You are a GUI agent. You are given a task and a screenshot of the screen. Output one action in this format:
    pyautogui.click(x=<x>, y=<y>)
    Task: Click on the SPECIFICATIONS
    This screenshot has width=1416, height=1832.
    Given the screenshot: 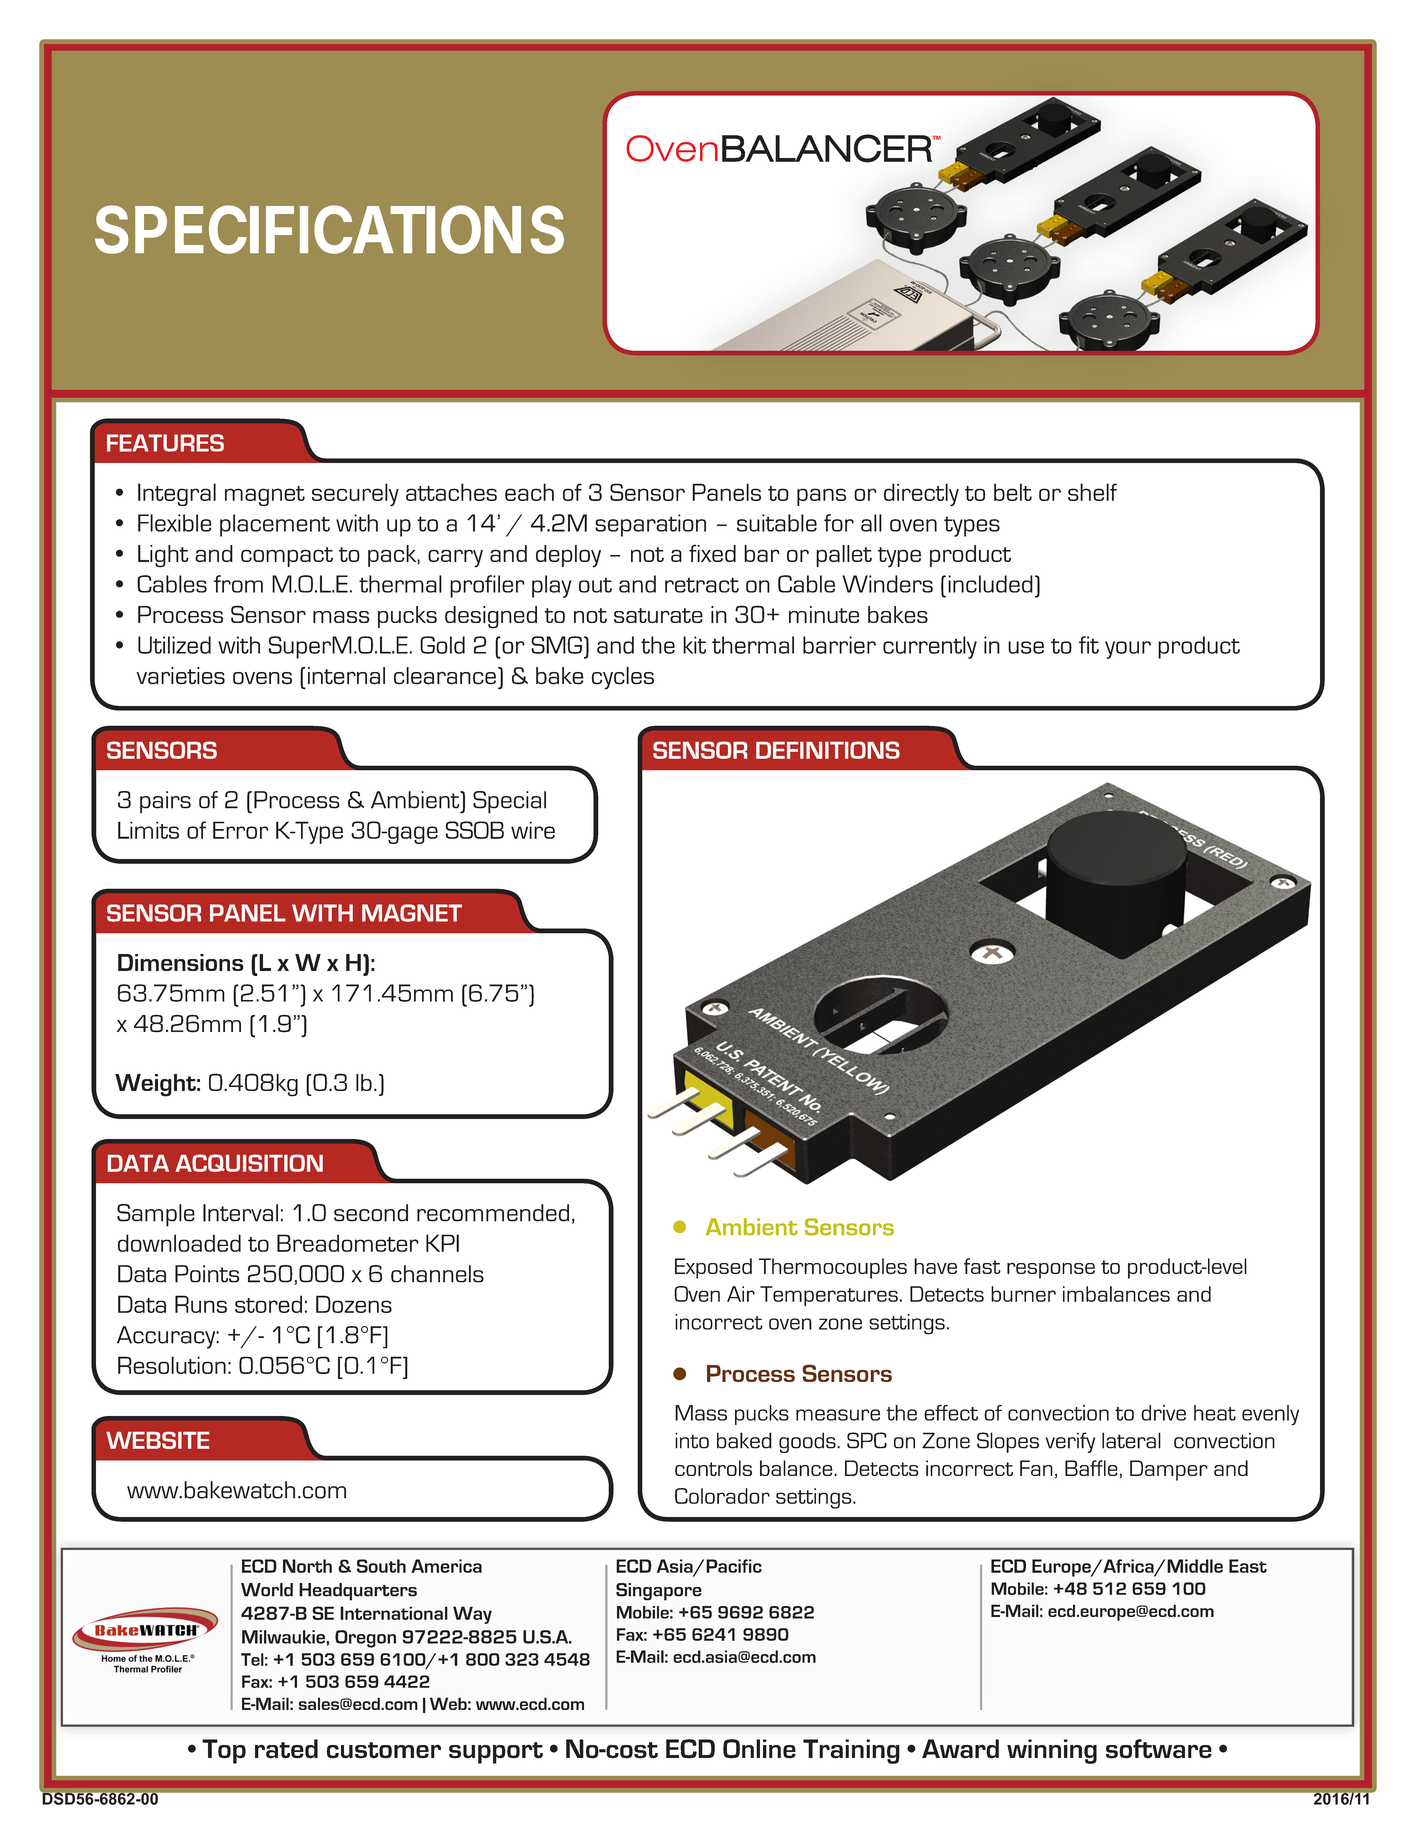 What is the action you would take?
    pyautogui.click(x=329, y=229)
